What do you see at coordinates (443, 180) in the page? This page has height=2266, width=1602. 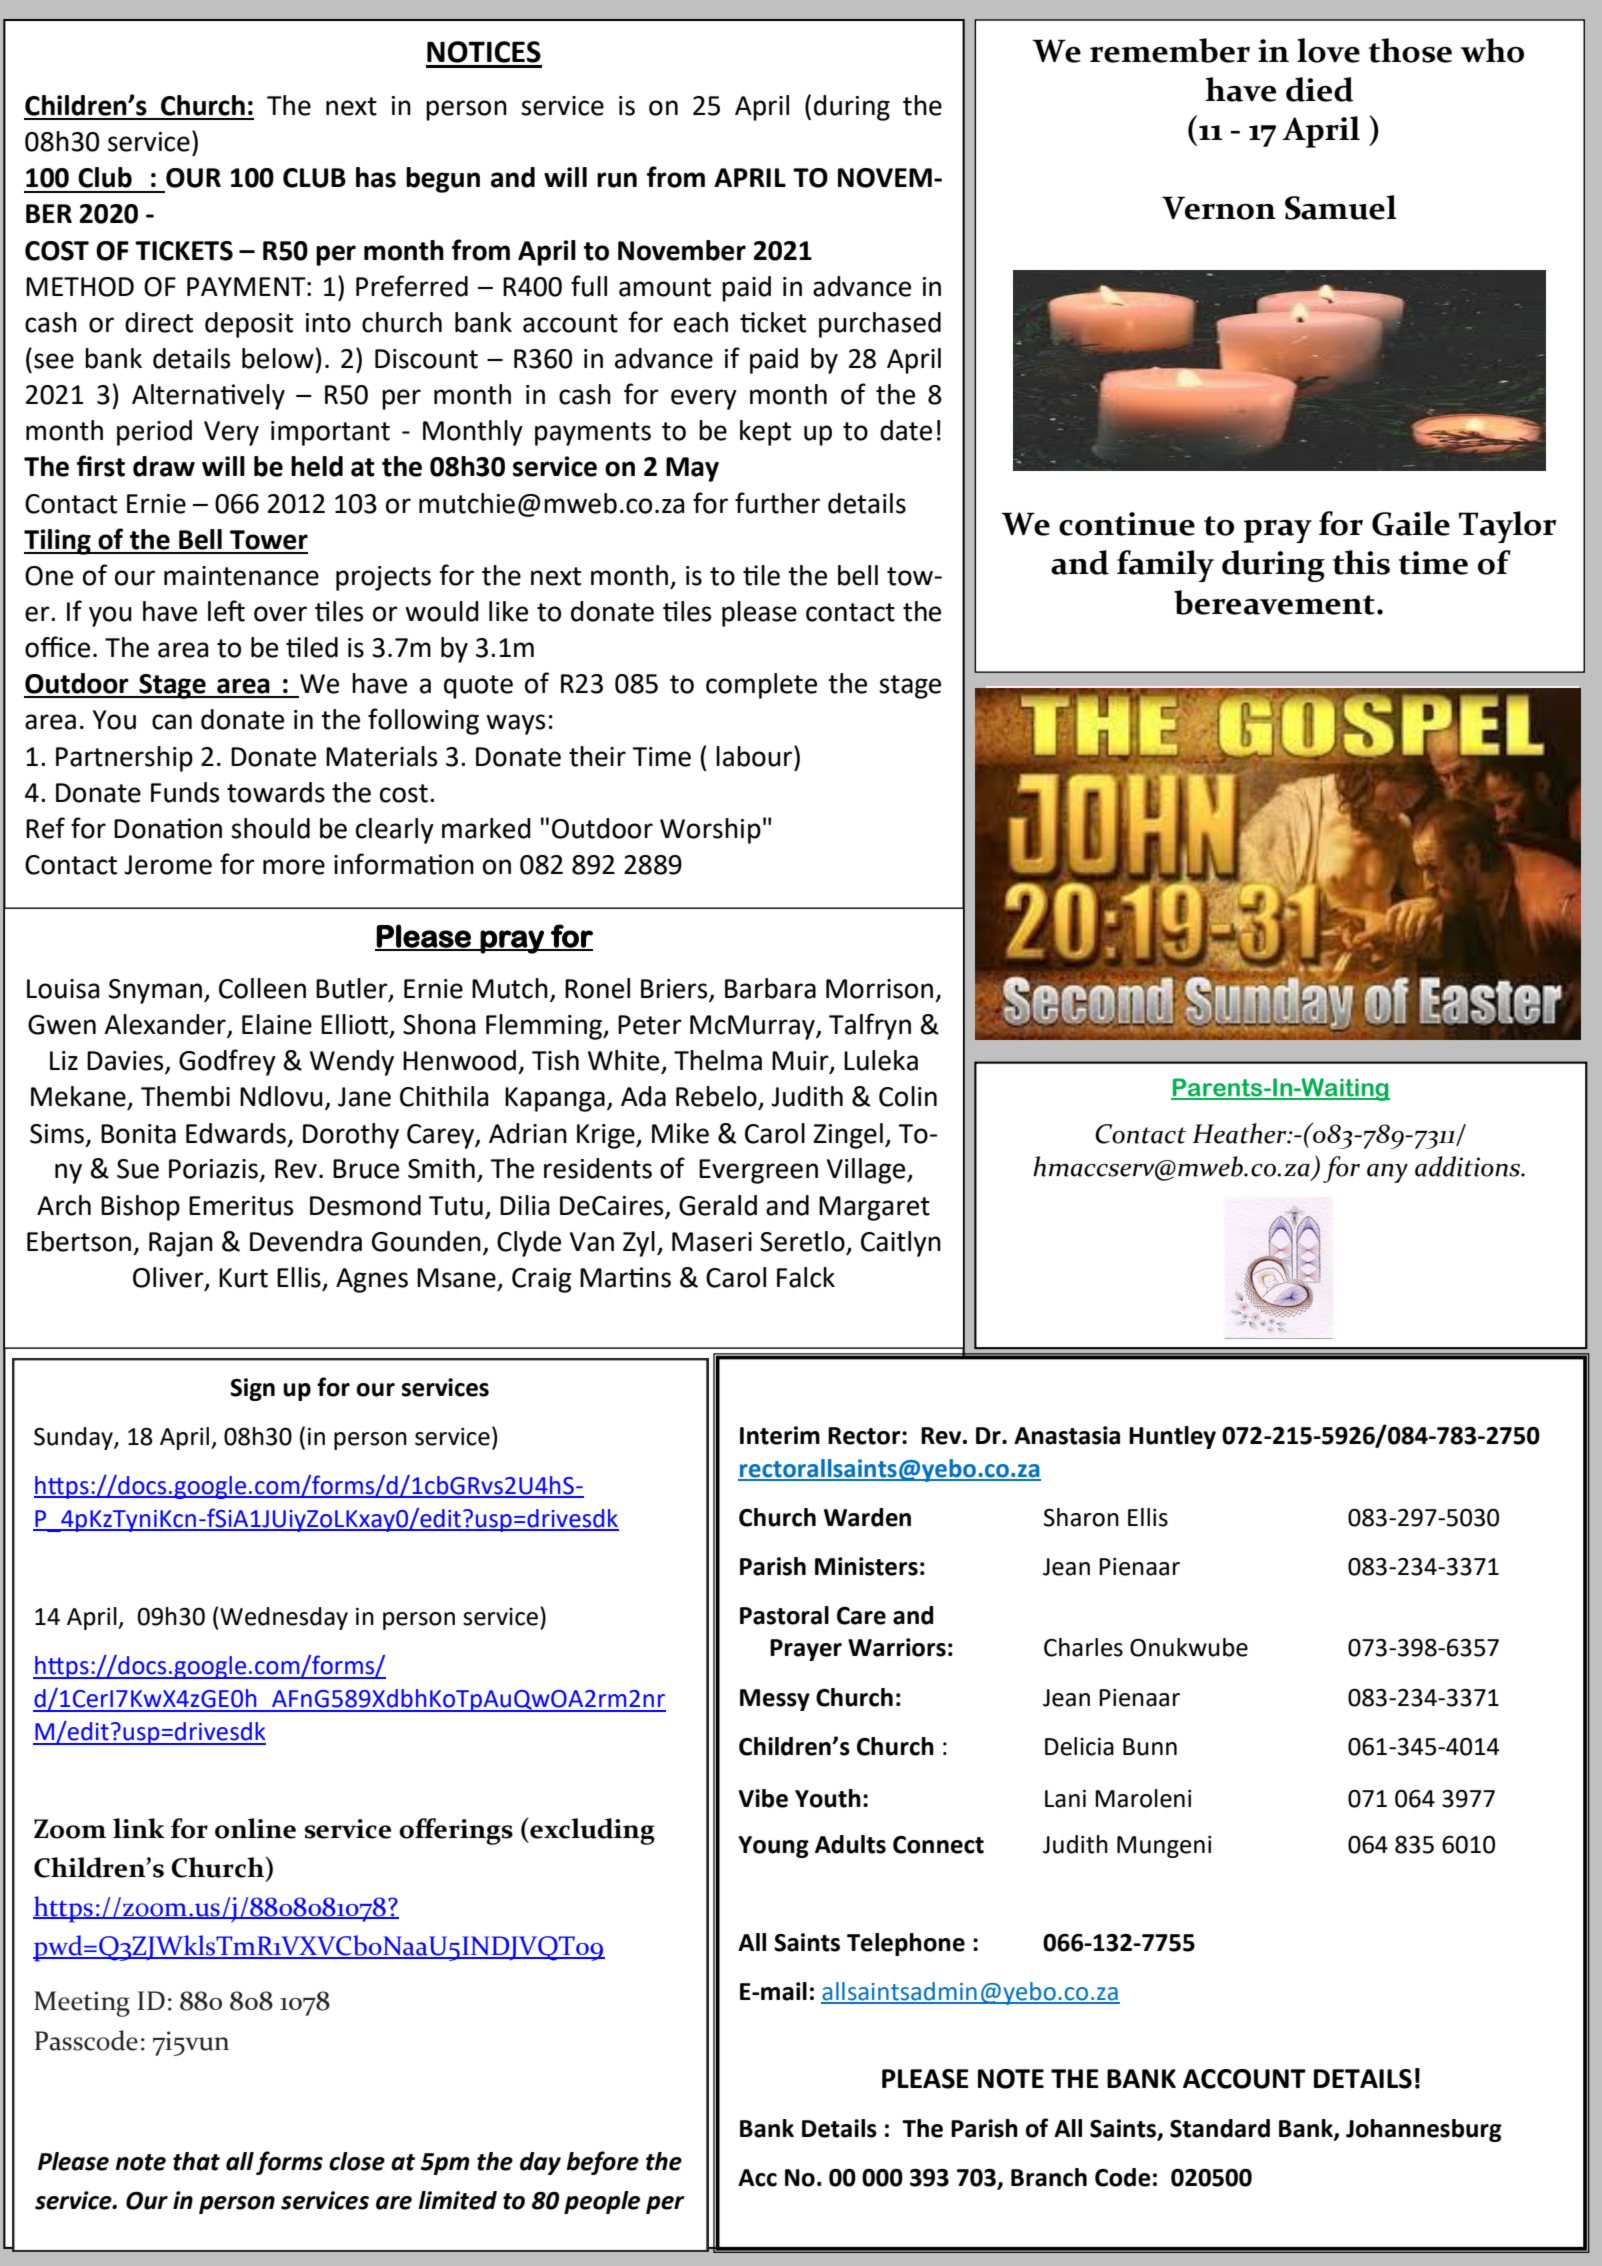 I see `begun` at bounding box center [443, 180].
